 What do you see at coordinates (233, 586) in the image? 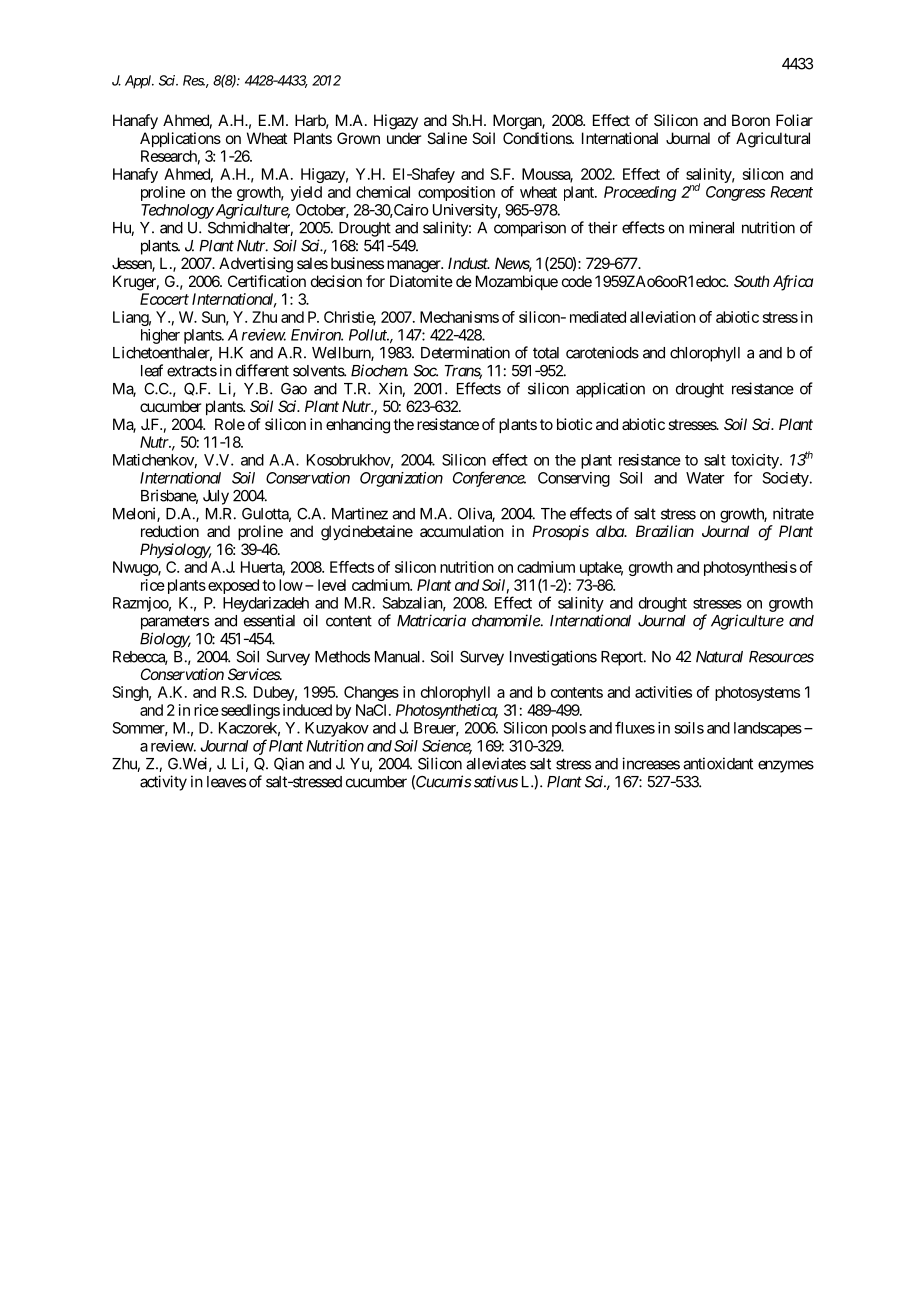
I see `exposed` at bounding box center [233, 586].
